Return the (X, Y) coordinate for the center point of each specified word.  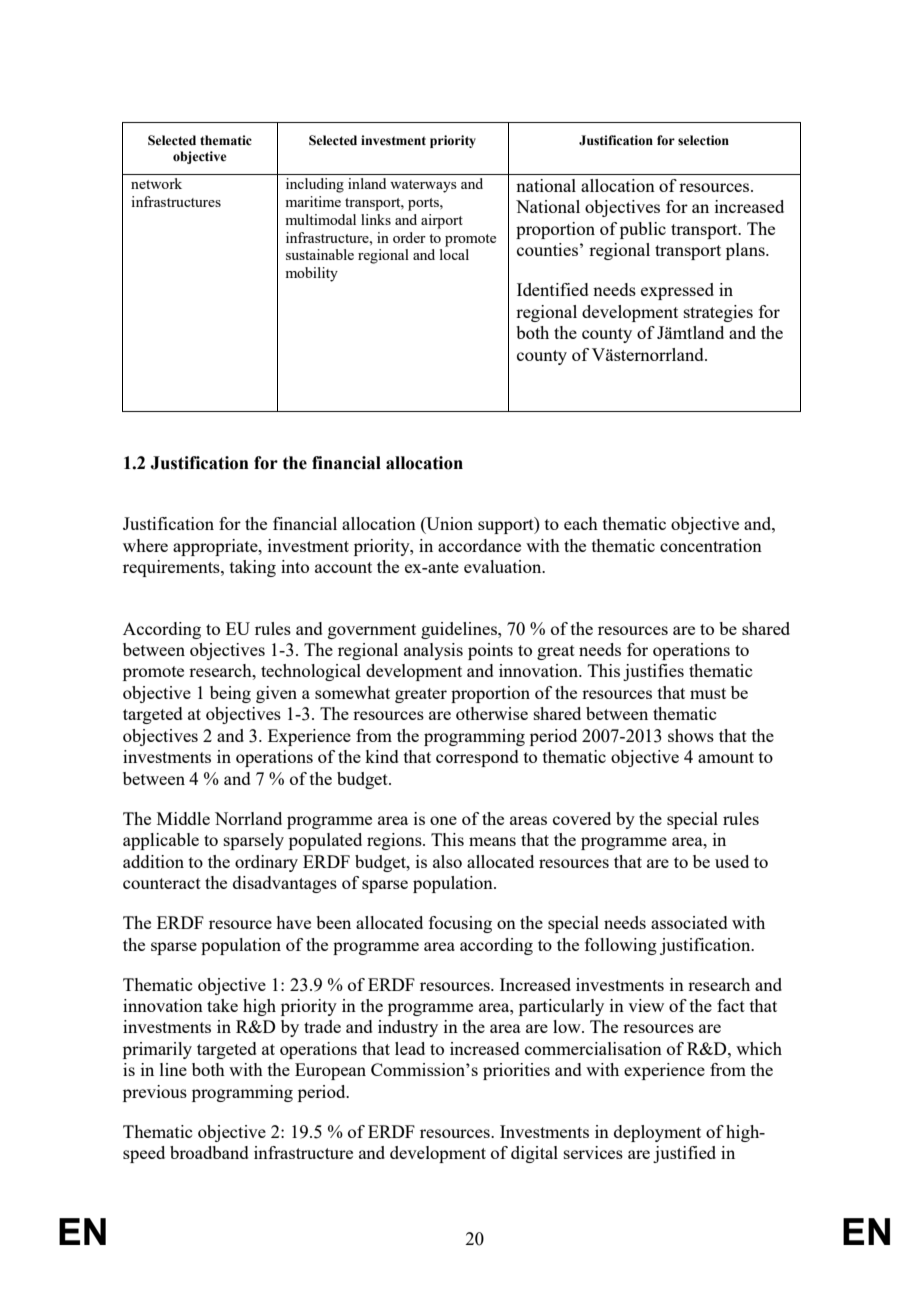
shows (691, 735)
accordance (479, 545)
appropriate (216, 547)
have (293, 922)
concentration (711, 545)
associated (689, 922)
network (156, 183)
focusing (460, 924)
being (230, 694)
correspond (477, 758)
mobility (311, 274)
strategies (718, 313)
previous (155, 1093)
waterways (423, 186)
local (454, 254)
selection (703, 140)
